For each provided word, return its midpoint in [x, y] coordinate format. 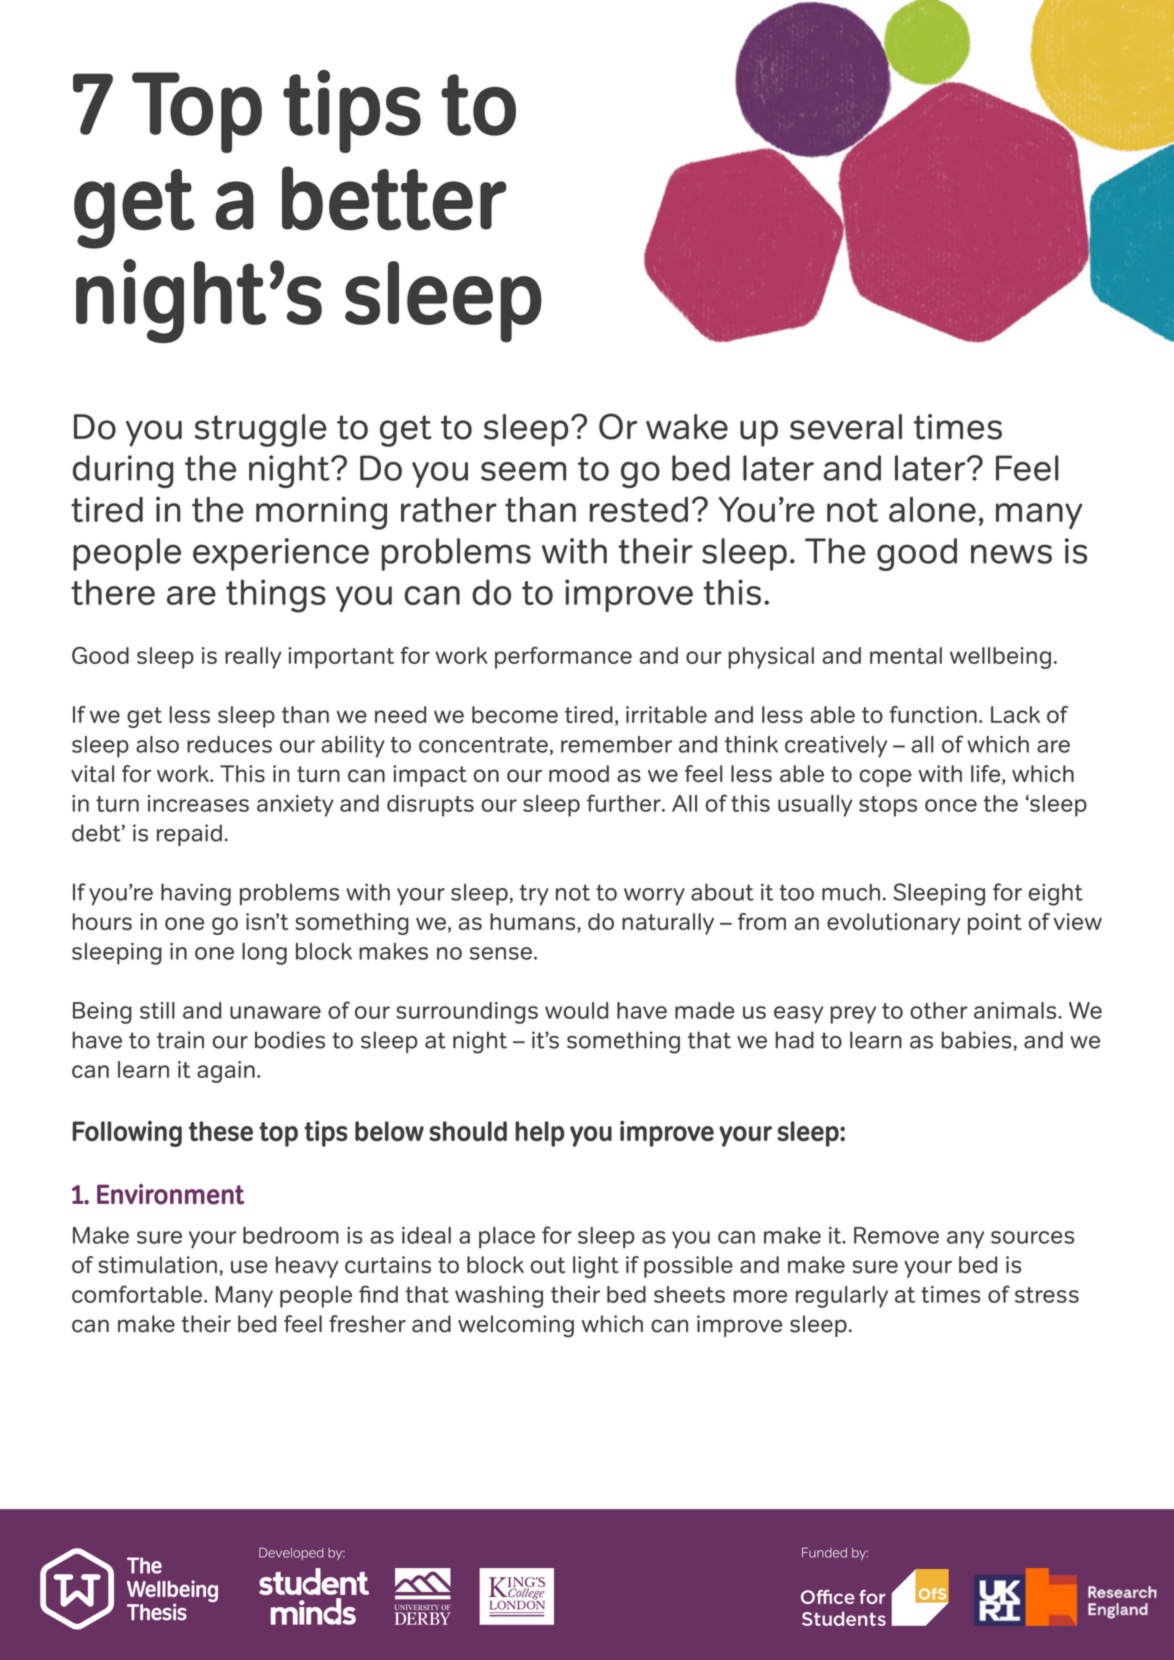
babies [977, 1040]
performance [563, 658]
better [394, 198]
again [226, 1072]
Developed [291, 1553]
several [846, 427]
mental [906, 655]
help [539, 1134]
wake [687, 427]
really [253, 658]
